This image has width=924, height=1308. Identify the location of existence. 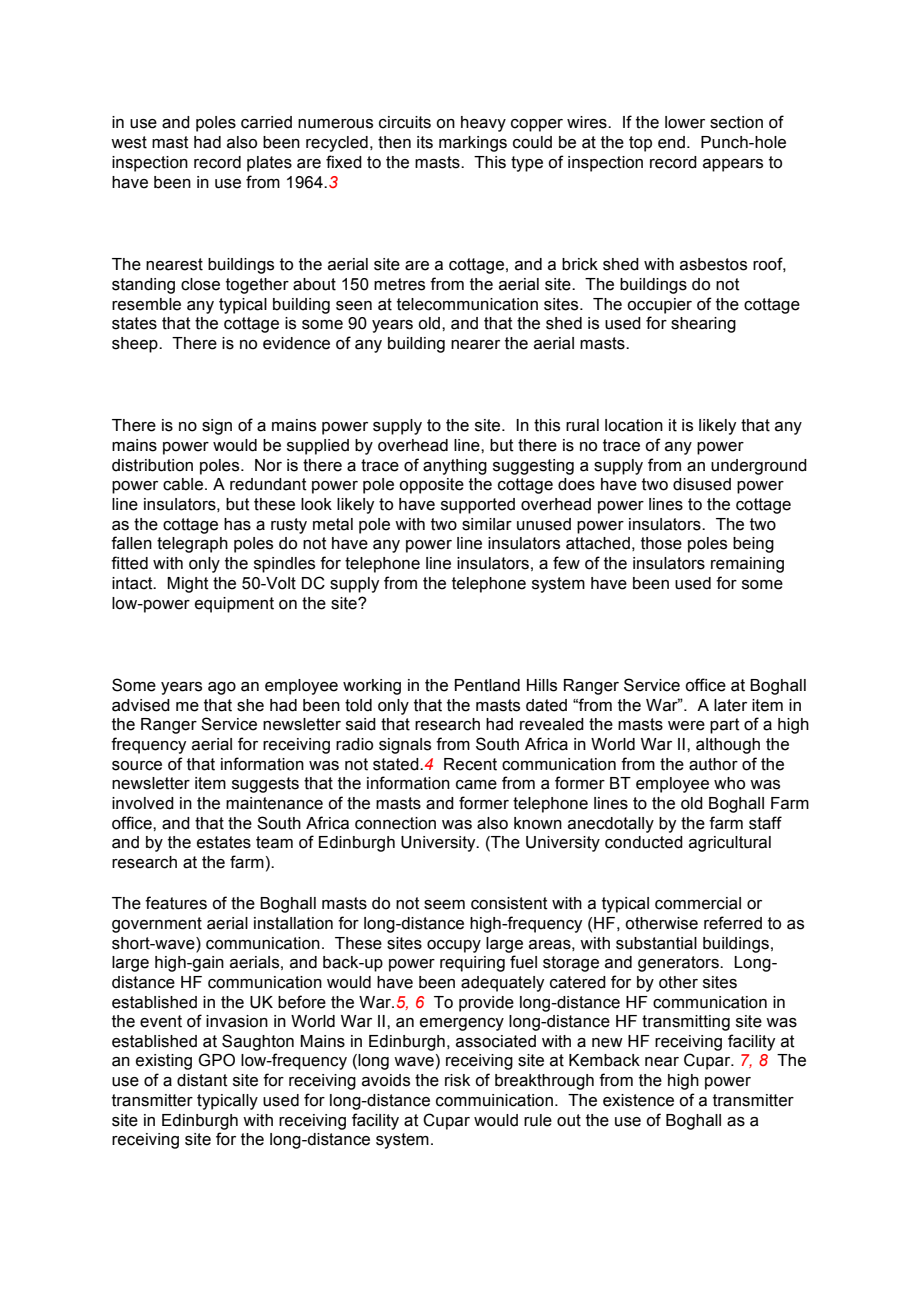
(638, 1100).
